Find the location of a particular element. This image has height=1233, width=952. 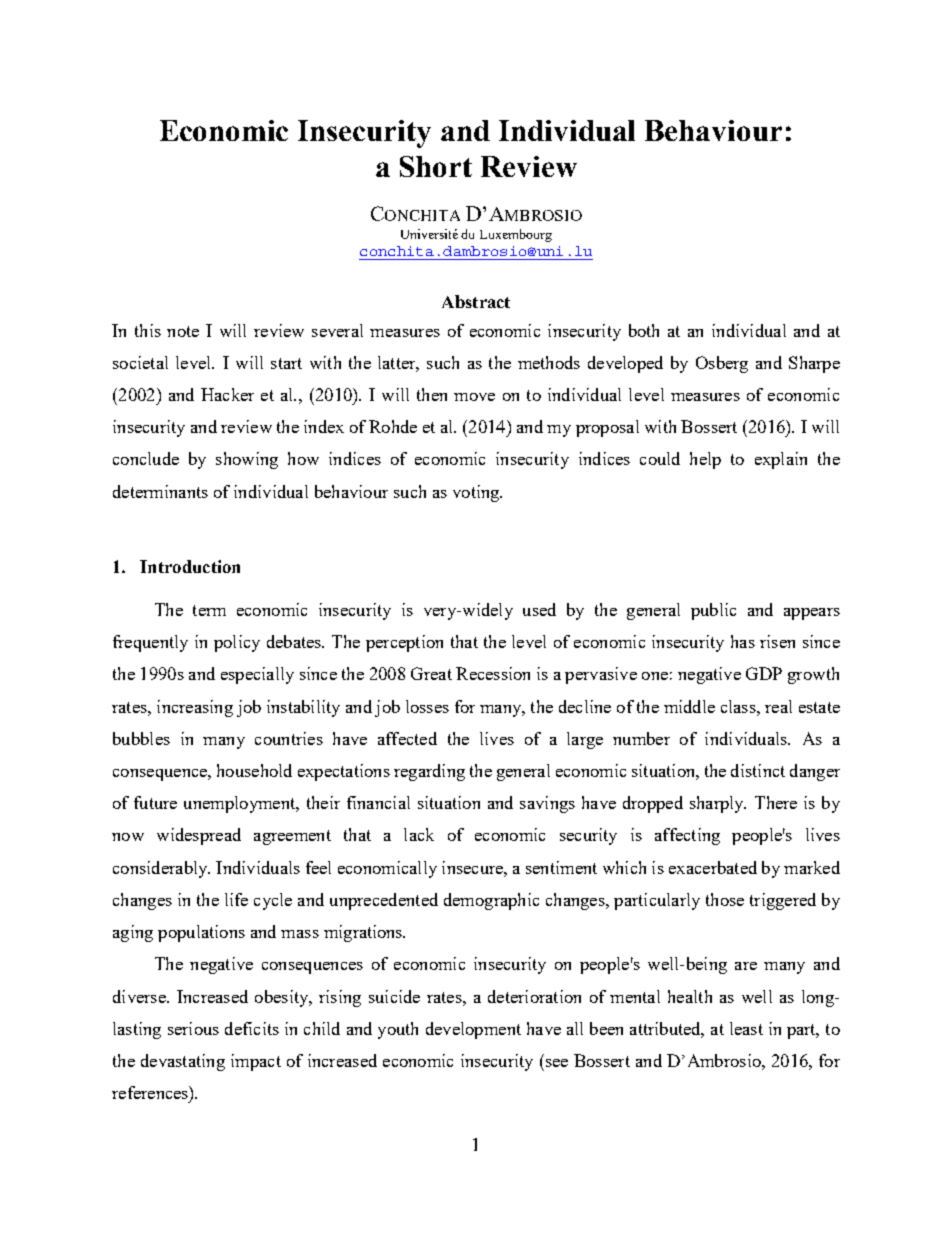

policy is located at coordinates (237, 643).
